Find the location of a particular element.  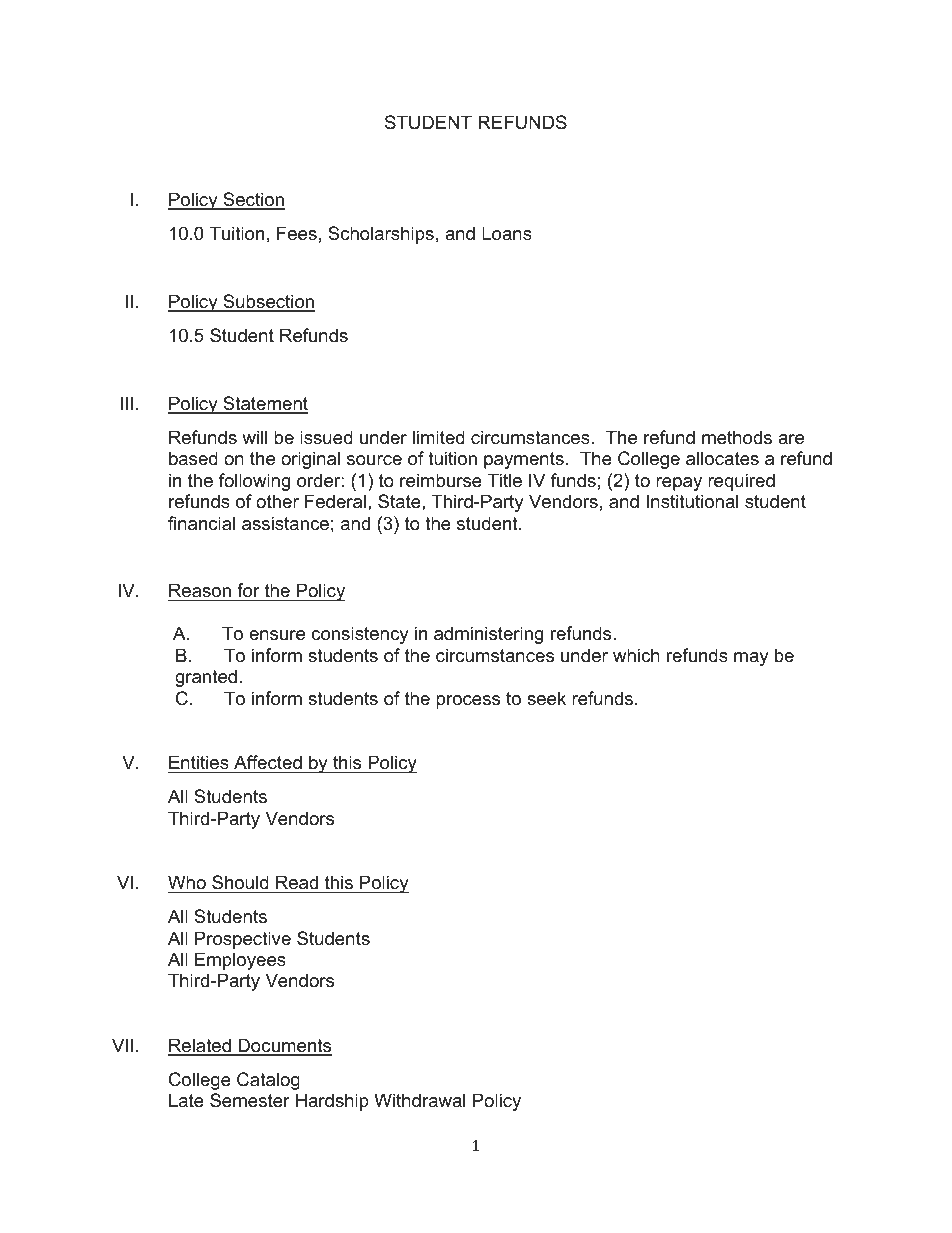

Fees is located at coordinates (297, 233).
